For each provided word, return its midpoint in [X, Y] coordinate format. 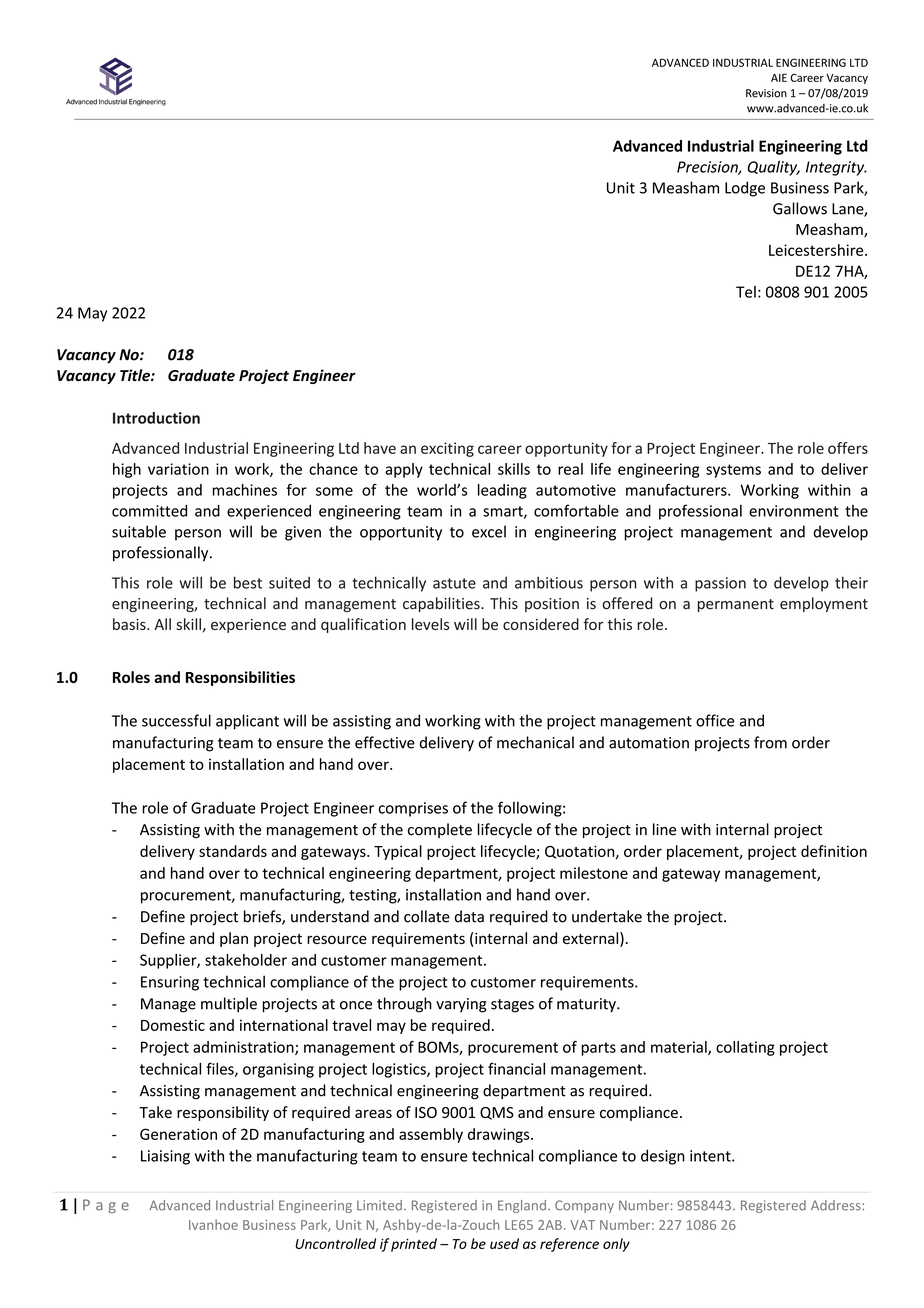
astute [454, 583]
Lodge [745, 189]
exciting [447, 449]
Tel [746, 292]
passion [720, 584]
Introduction [156, 418]
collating [745, 1048]
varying [461, 1005]
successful [176, 720]
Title [136, 375]
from [770, 742]
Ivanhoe [213, 1224]
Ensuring [170, 983]
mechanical [535, 742]
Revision [766, 93]
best [248, 582]
